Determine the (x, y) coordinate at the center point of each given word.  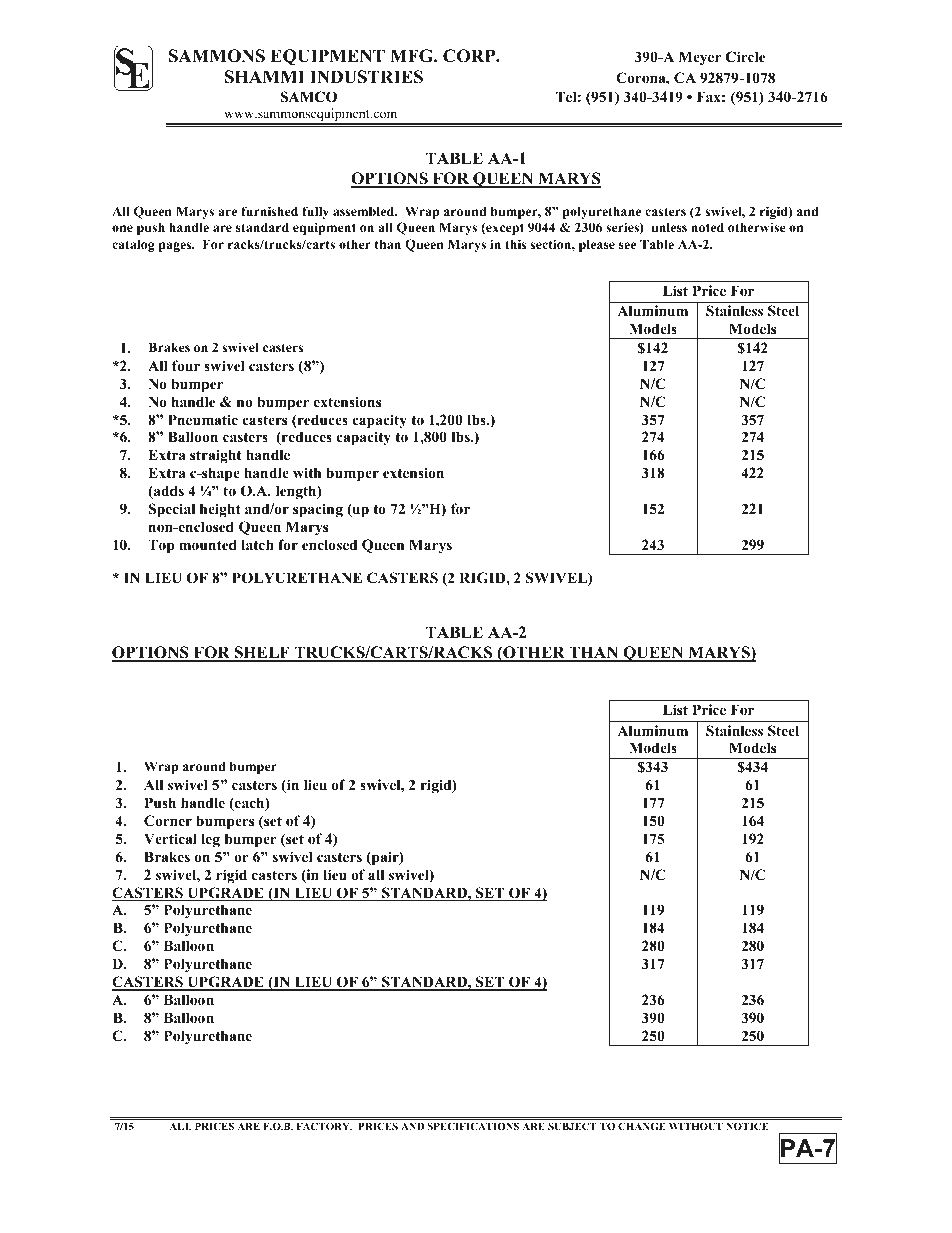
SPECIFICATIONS (473, 1126)
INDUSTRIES (366, 77)
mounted (208, 545)
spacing (318, 510)
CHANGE (641, 1126)
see (627, 245)
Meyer (700, 58)
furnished (269, 211)
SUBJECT (572, 1126)
